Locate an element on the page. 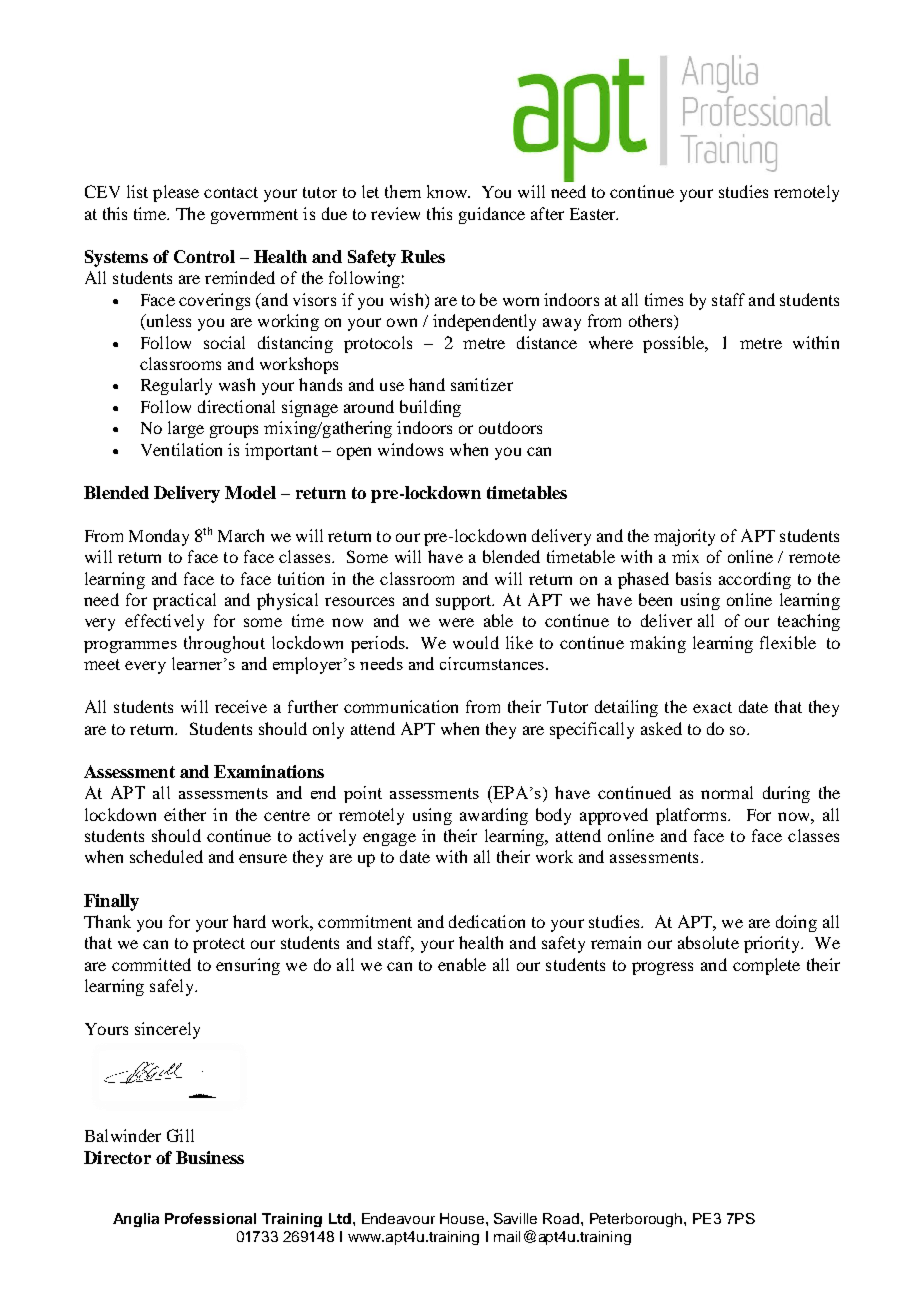  receive is located at coordinates (241, 706).
